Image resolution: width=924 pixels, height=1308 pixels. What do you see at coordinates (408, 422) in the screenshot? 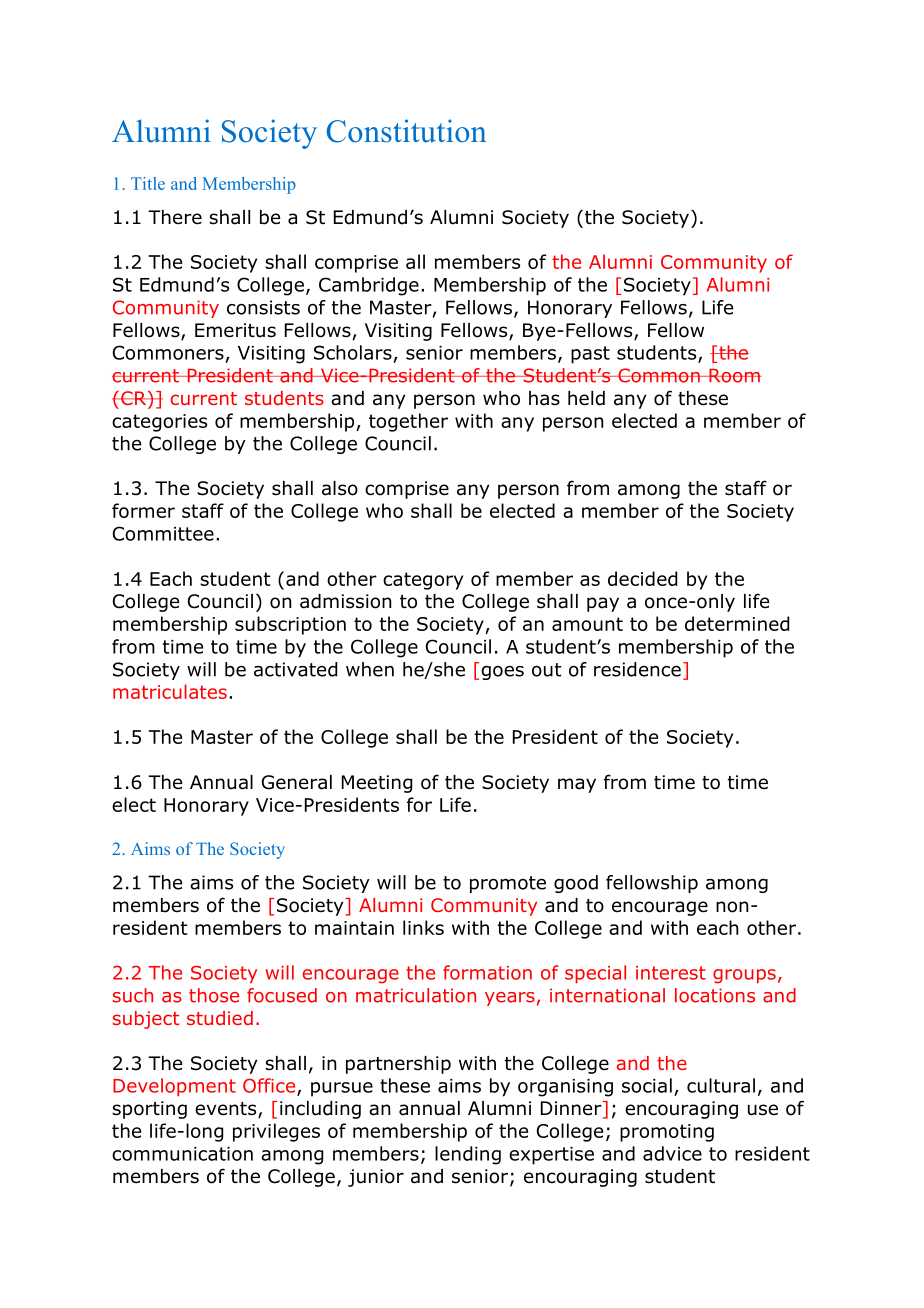
I see `together` at bounding box center [408, 422].
